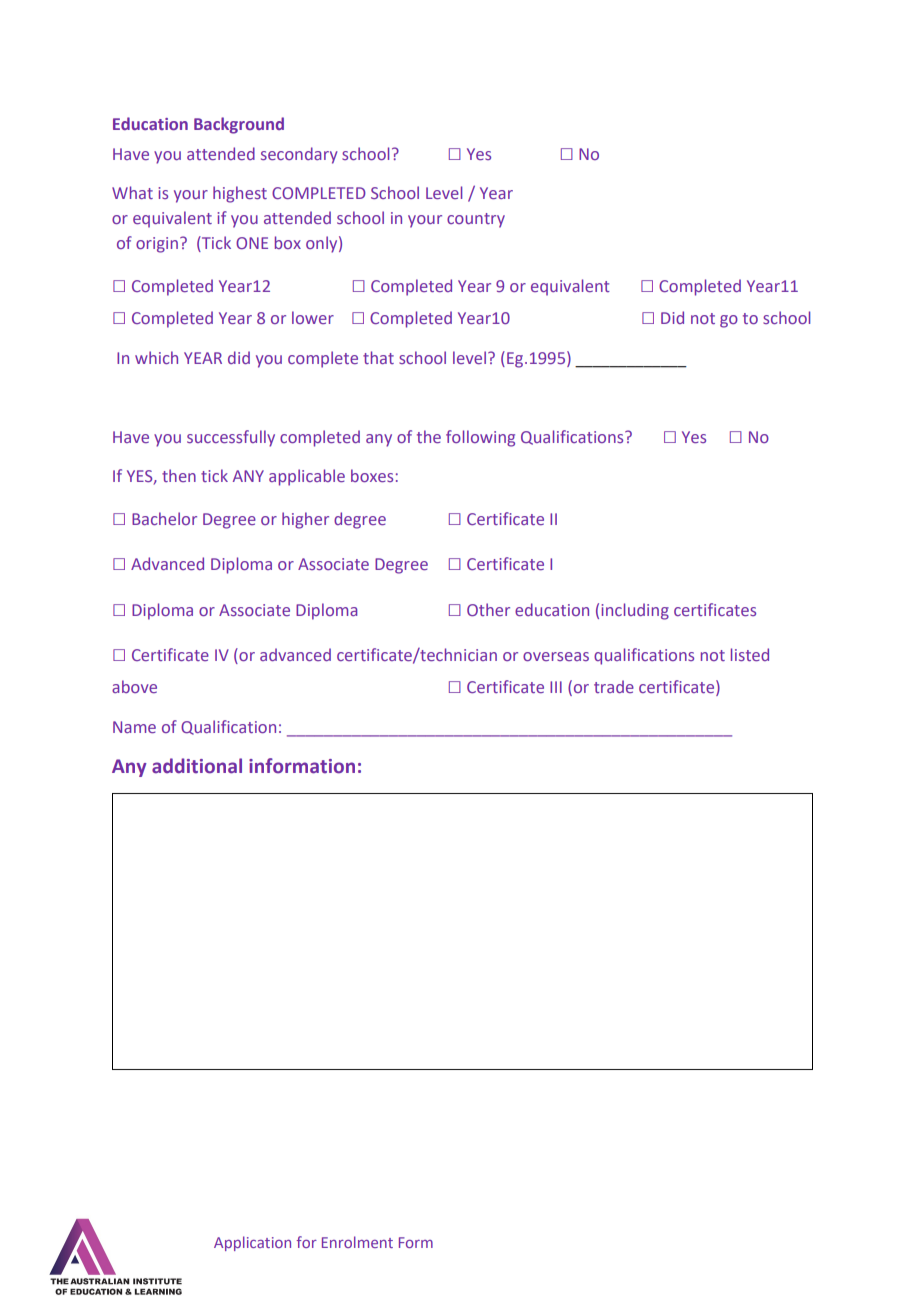 The width and height of the screenshot is (924, 1308). Describe the element at coordinates (488, 609) in the screenshot. I see `Other` at that location.
